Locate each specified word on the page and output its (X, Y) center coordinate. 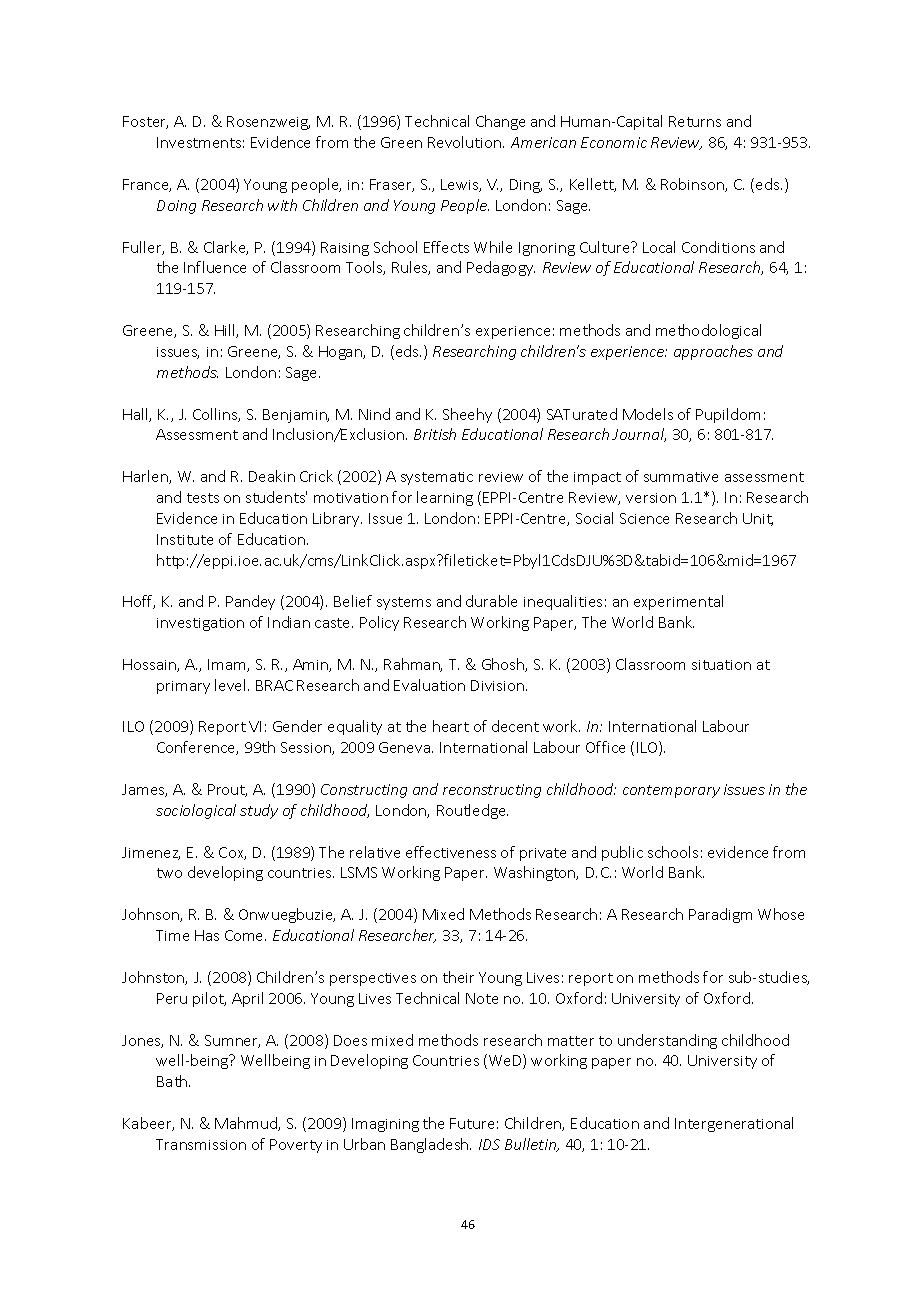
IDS (489, 1144)
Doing (176, 207)
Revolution (466, 142)
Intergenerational (734, 1124)
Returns (695, 121)
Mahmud (247, 1124)
